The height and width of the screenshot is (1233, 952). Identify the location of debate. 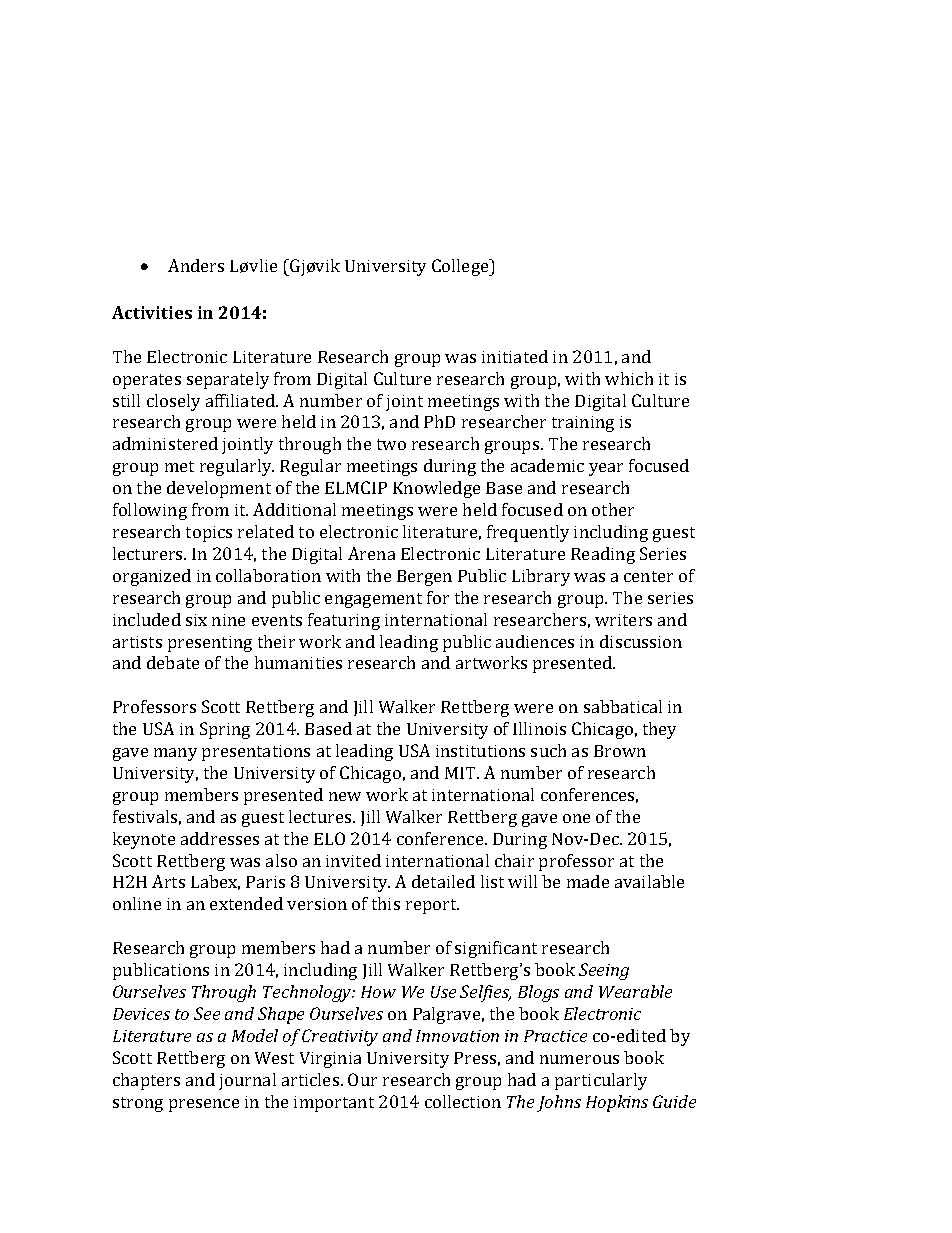
(173, 662).
